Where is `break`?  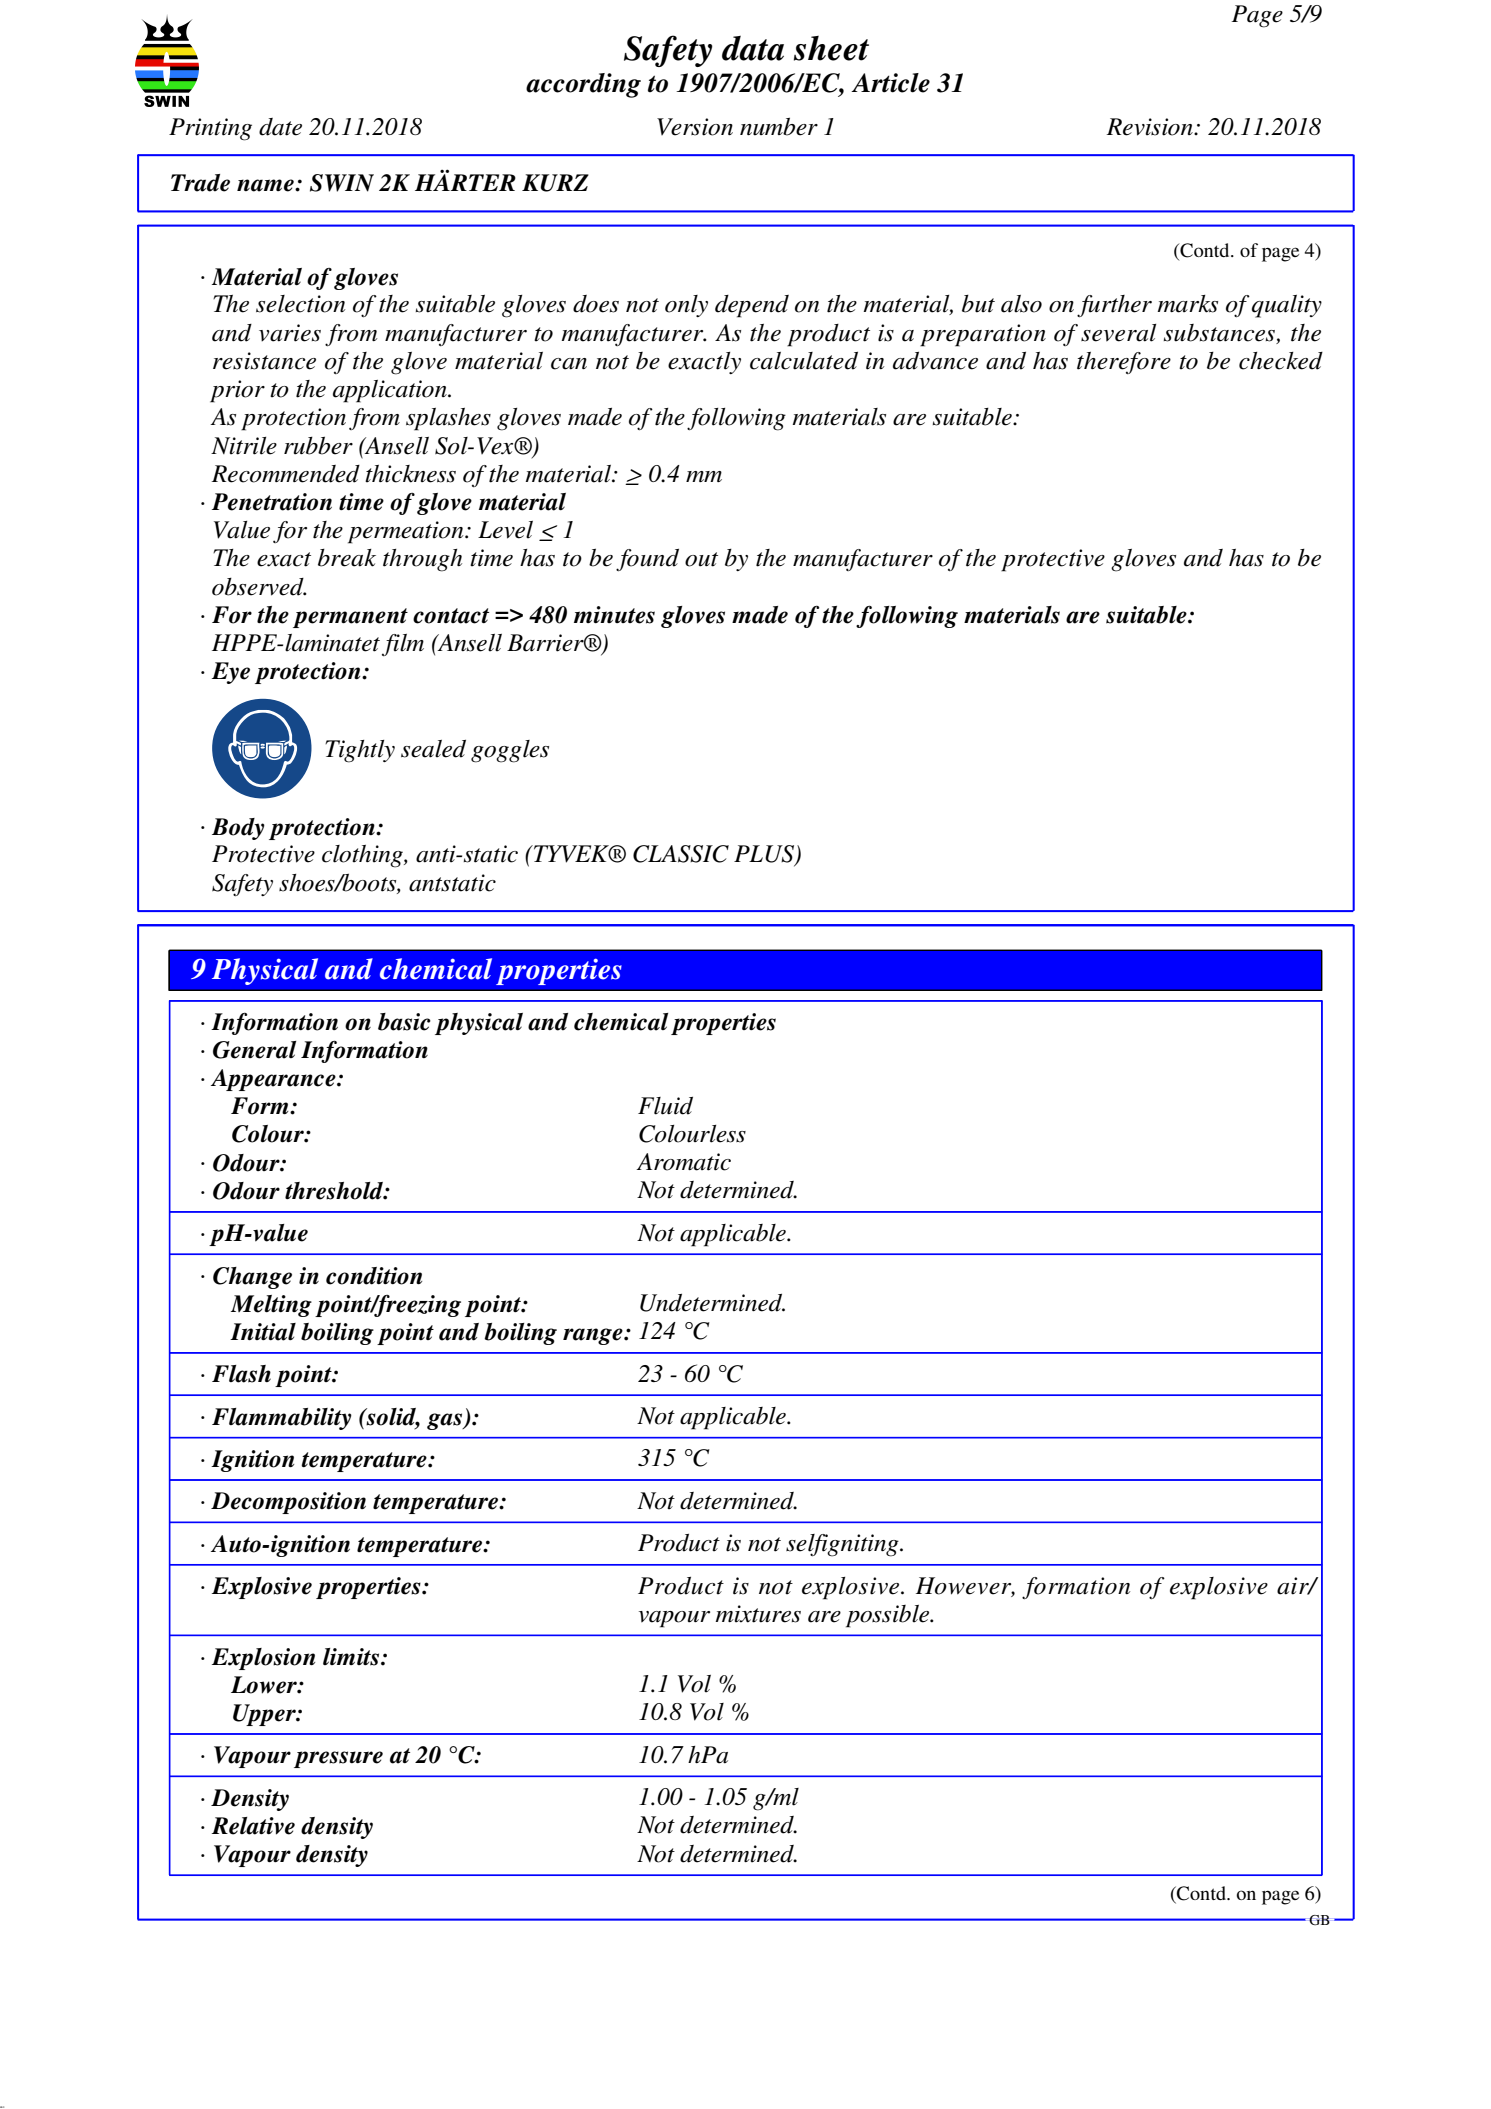 break is located at coordinates (347, 558).
